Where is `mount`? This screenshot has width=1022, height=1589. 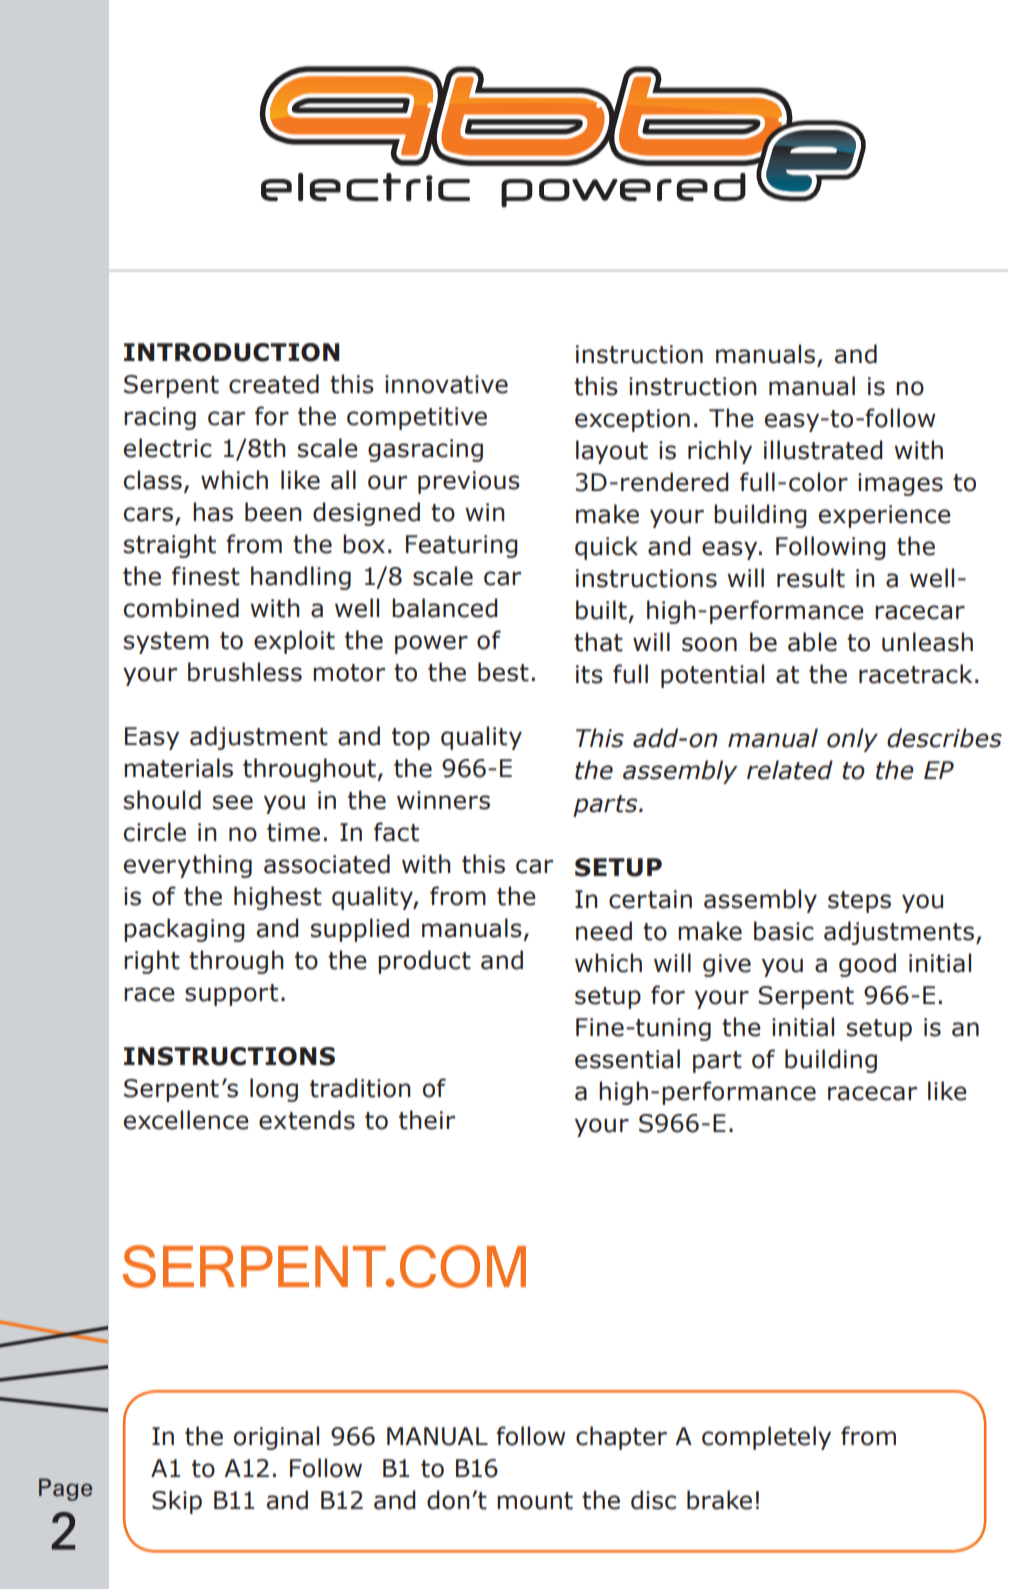
mount is located at coordinates (535, 1501).
